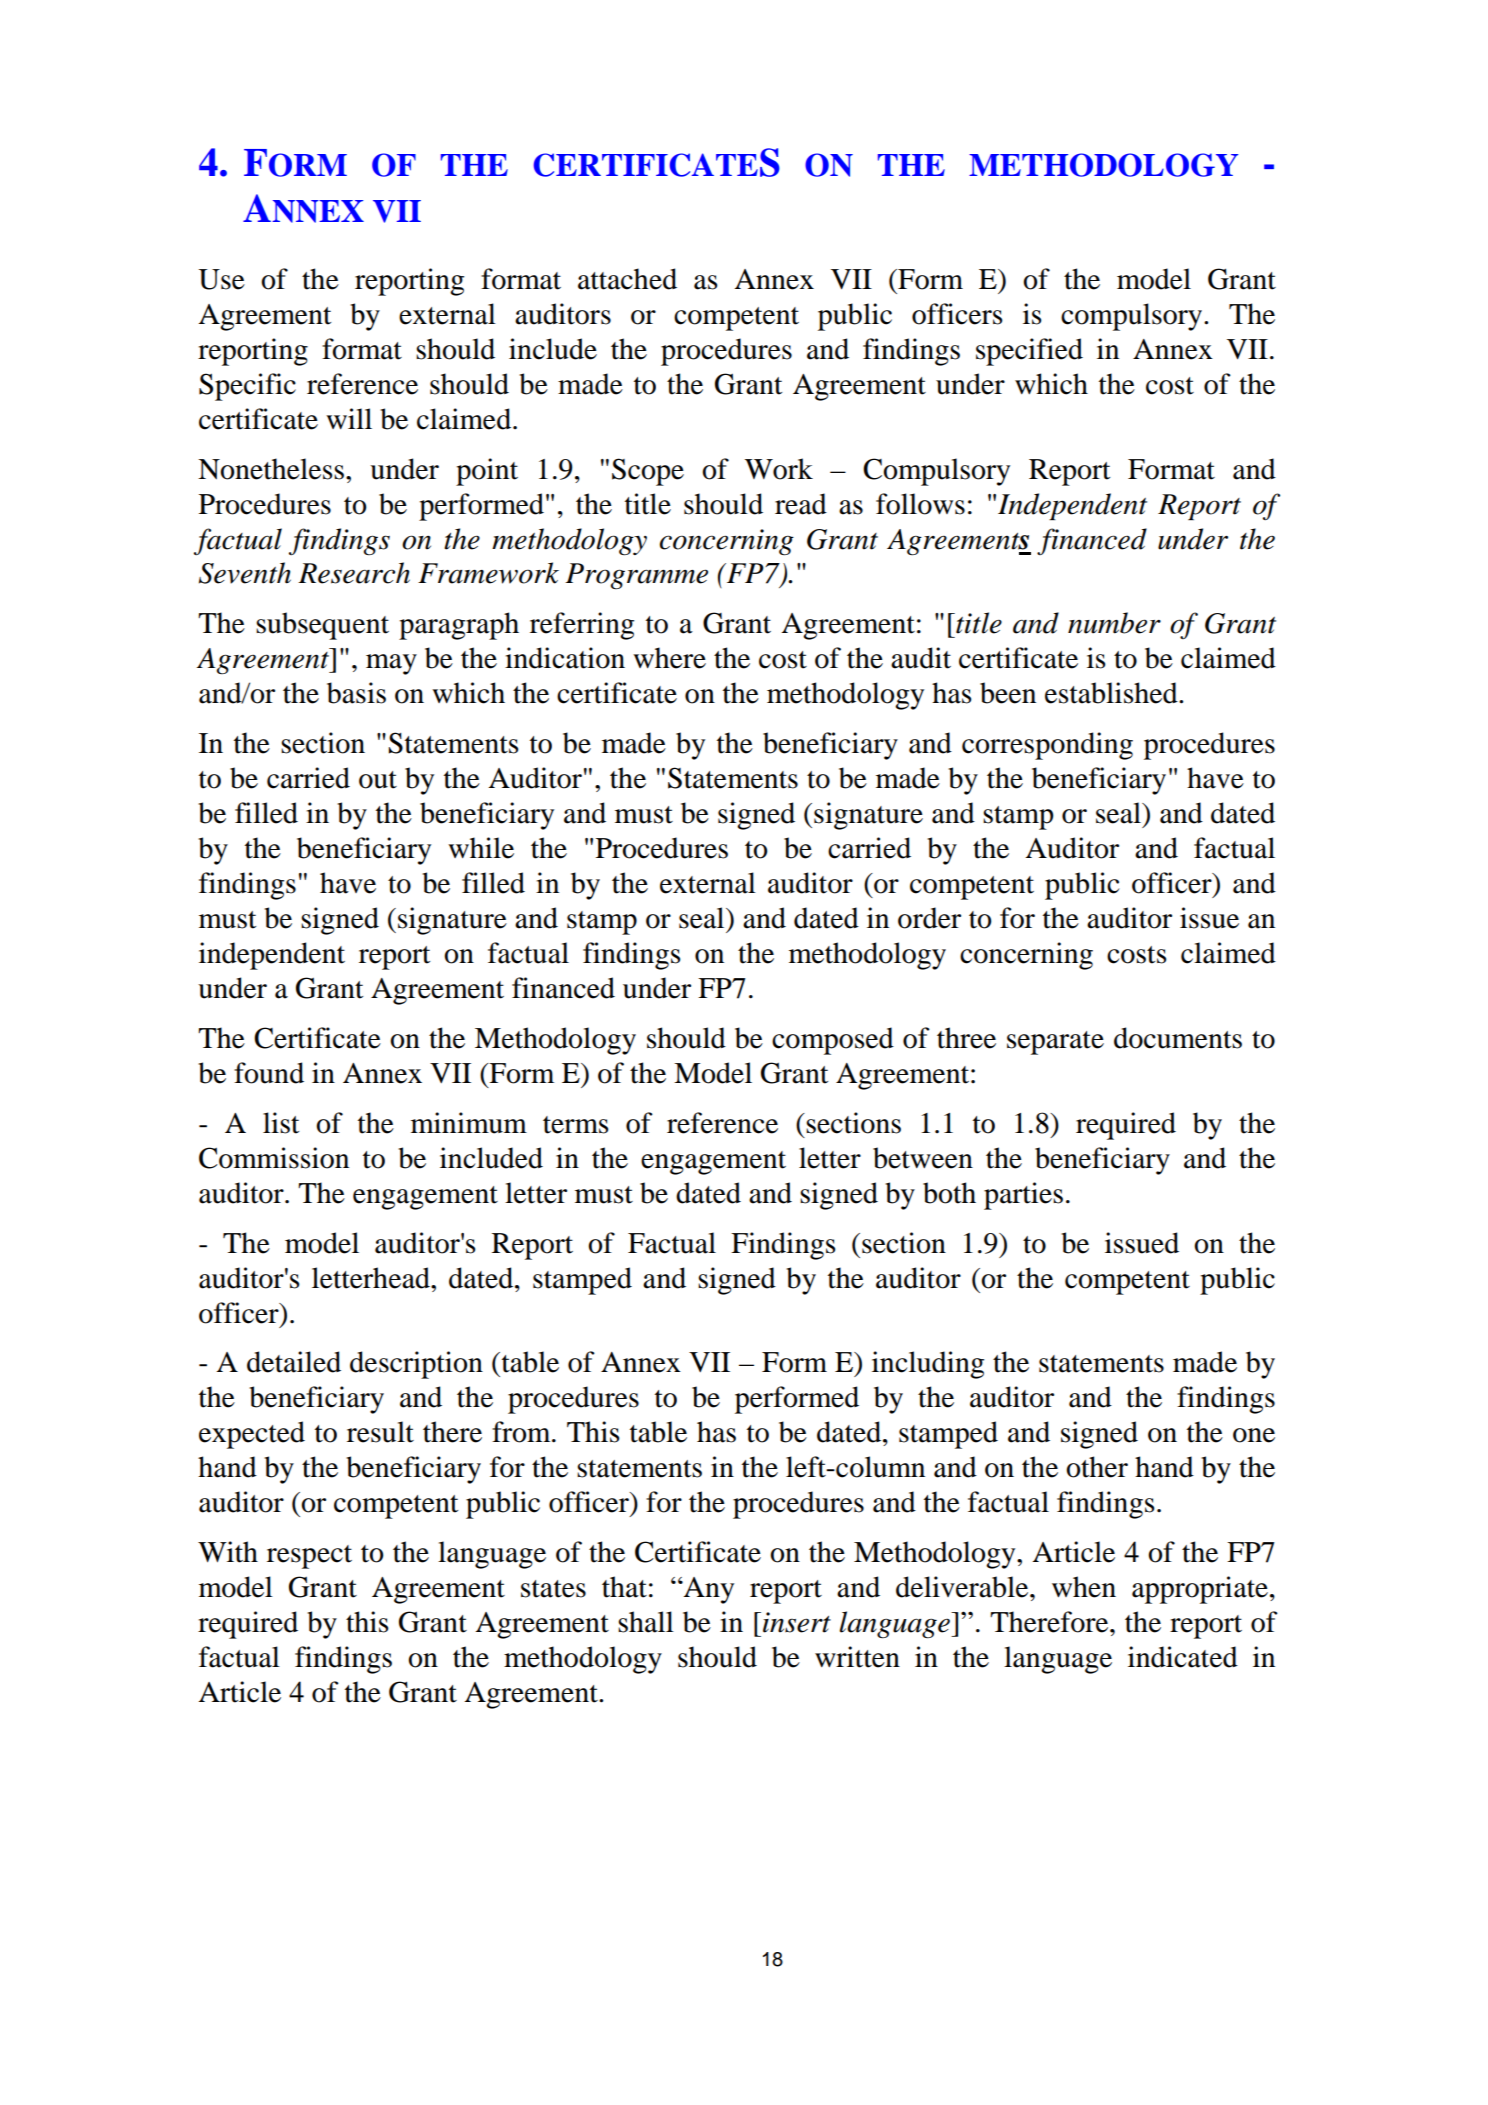 This page has width=1488, height=2105. I want to click on including, so click(928, 1365).
